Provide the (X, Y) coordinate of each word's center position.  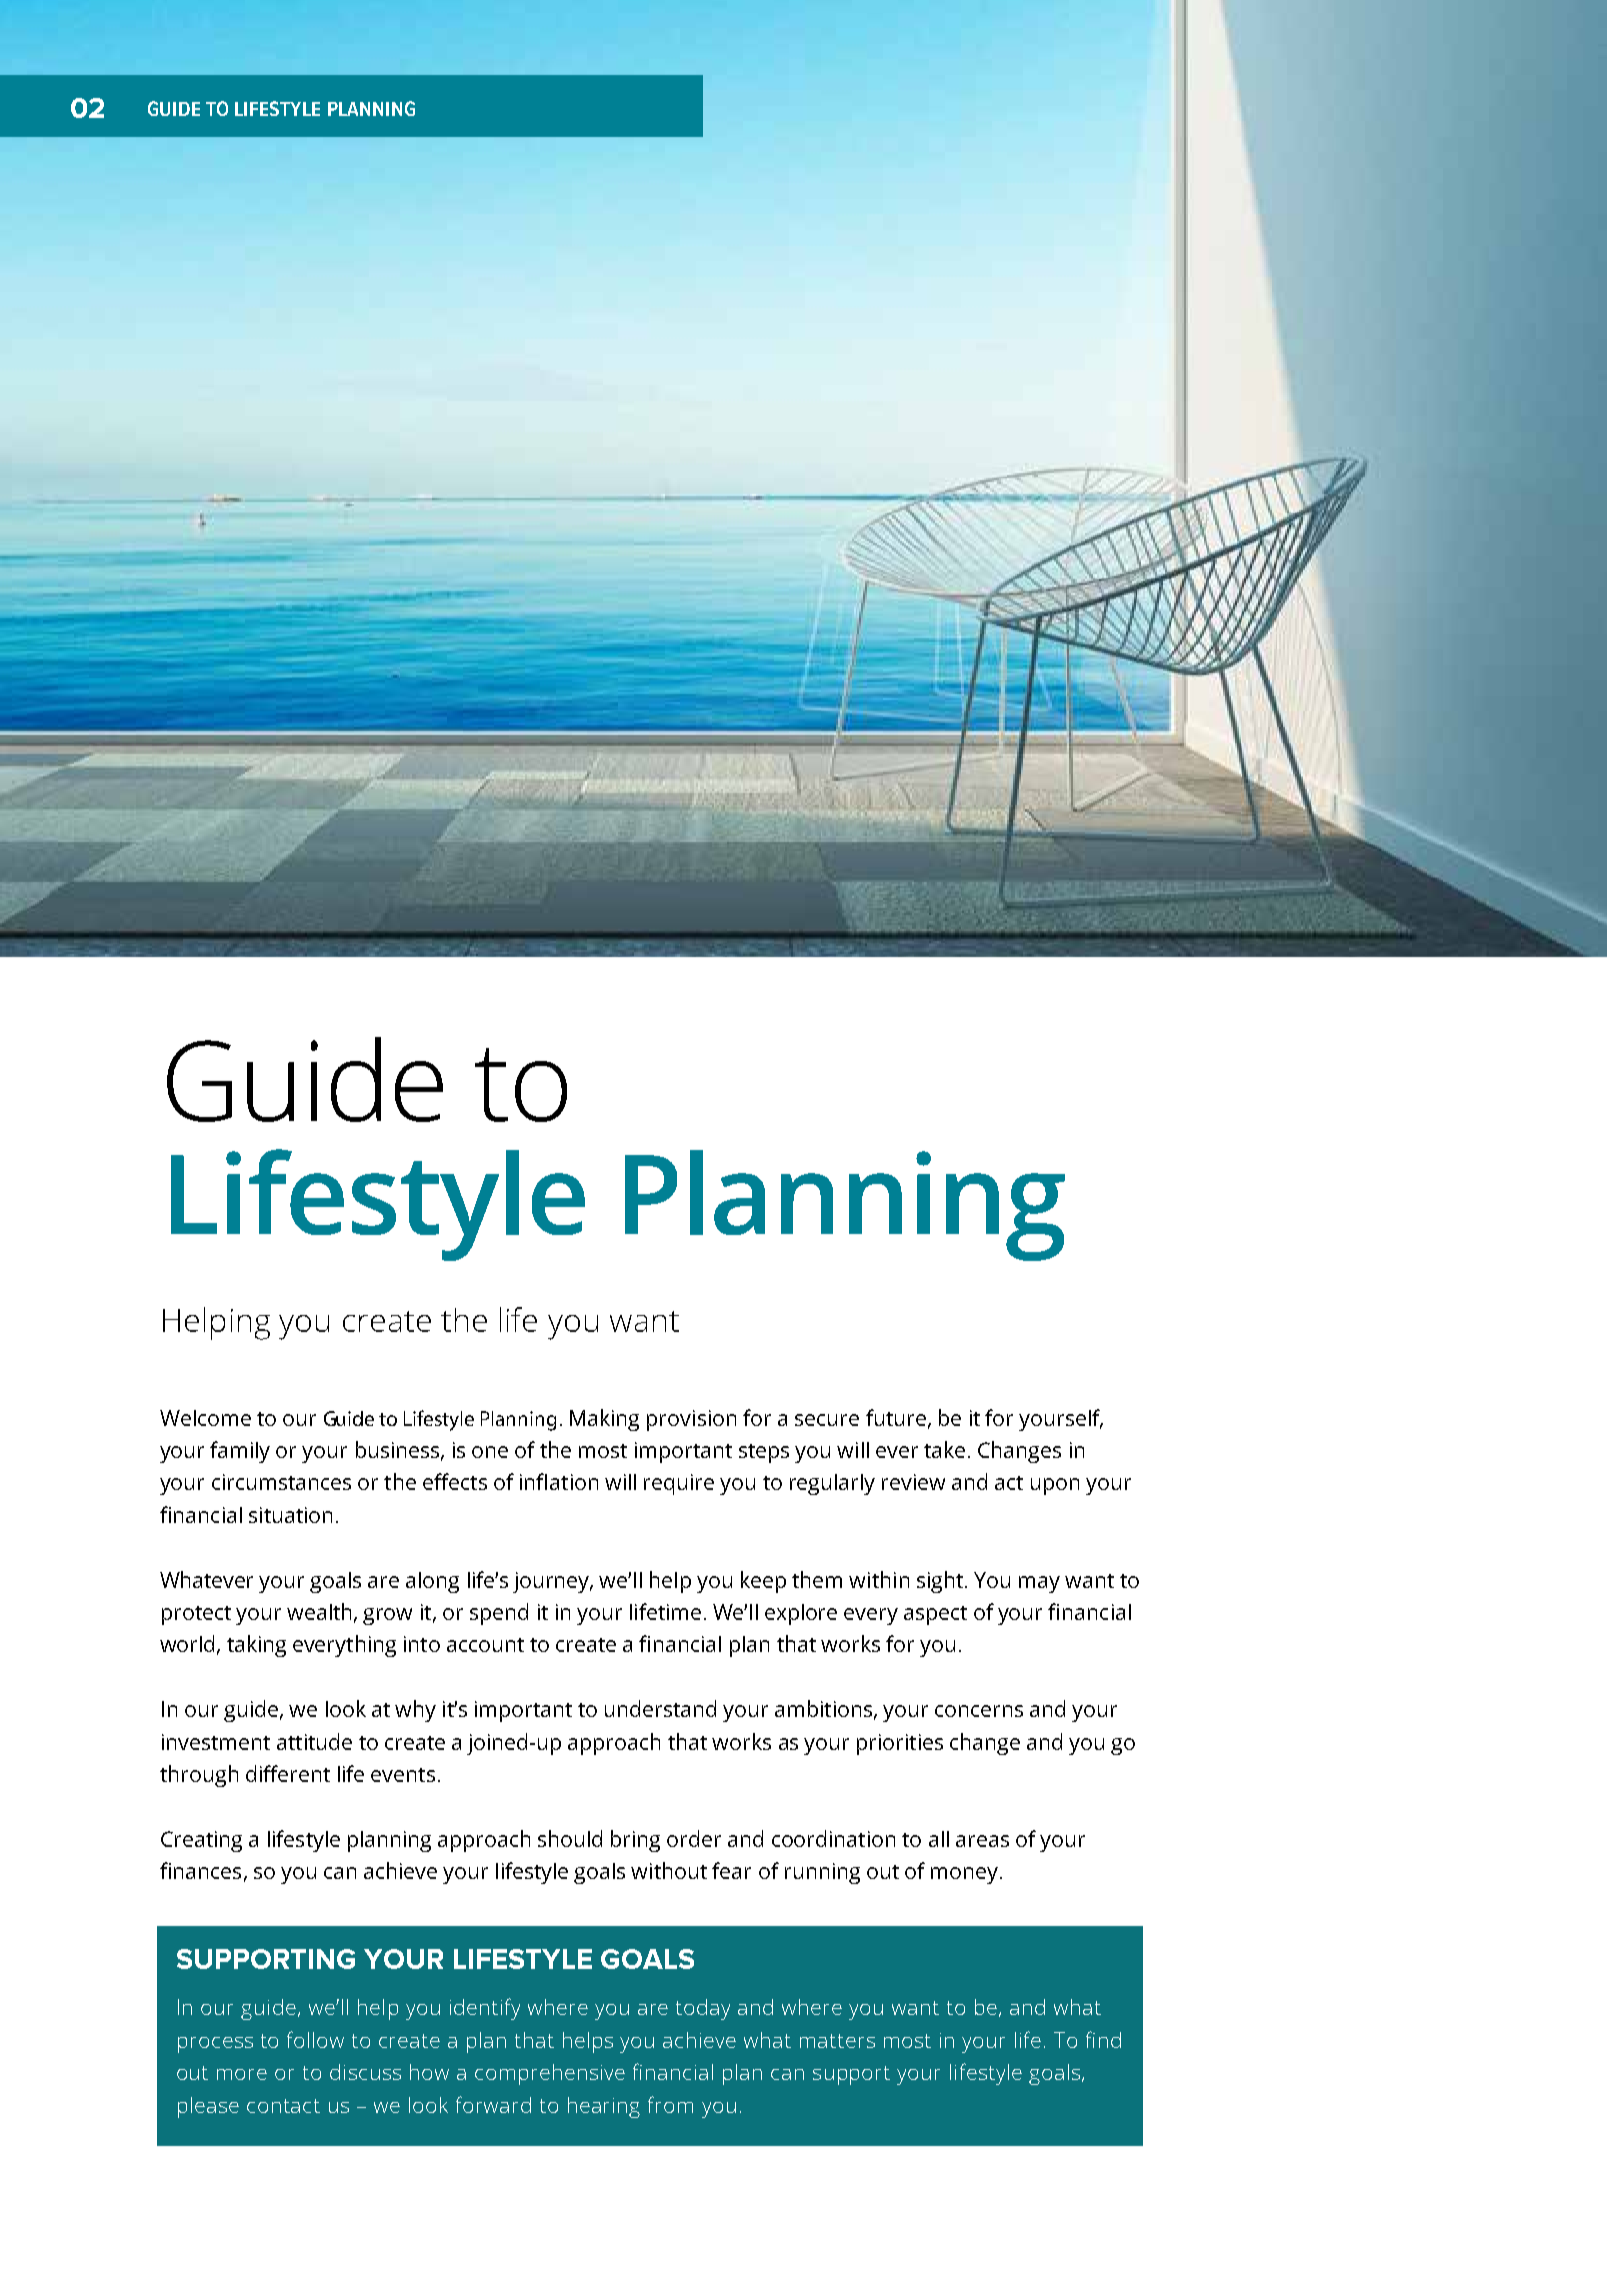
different (288, 1773)
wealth (319, 1611)
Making (604, 1420)
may (1039, 1584)
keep (763, 1582)
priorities (900, 1744)
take (944, 1449)
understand (660, 1708)
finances (200, 1870)
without (669, 1870)
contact (283, 2106)
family (240, 1452)
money (966, 1875)
